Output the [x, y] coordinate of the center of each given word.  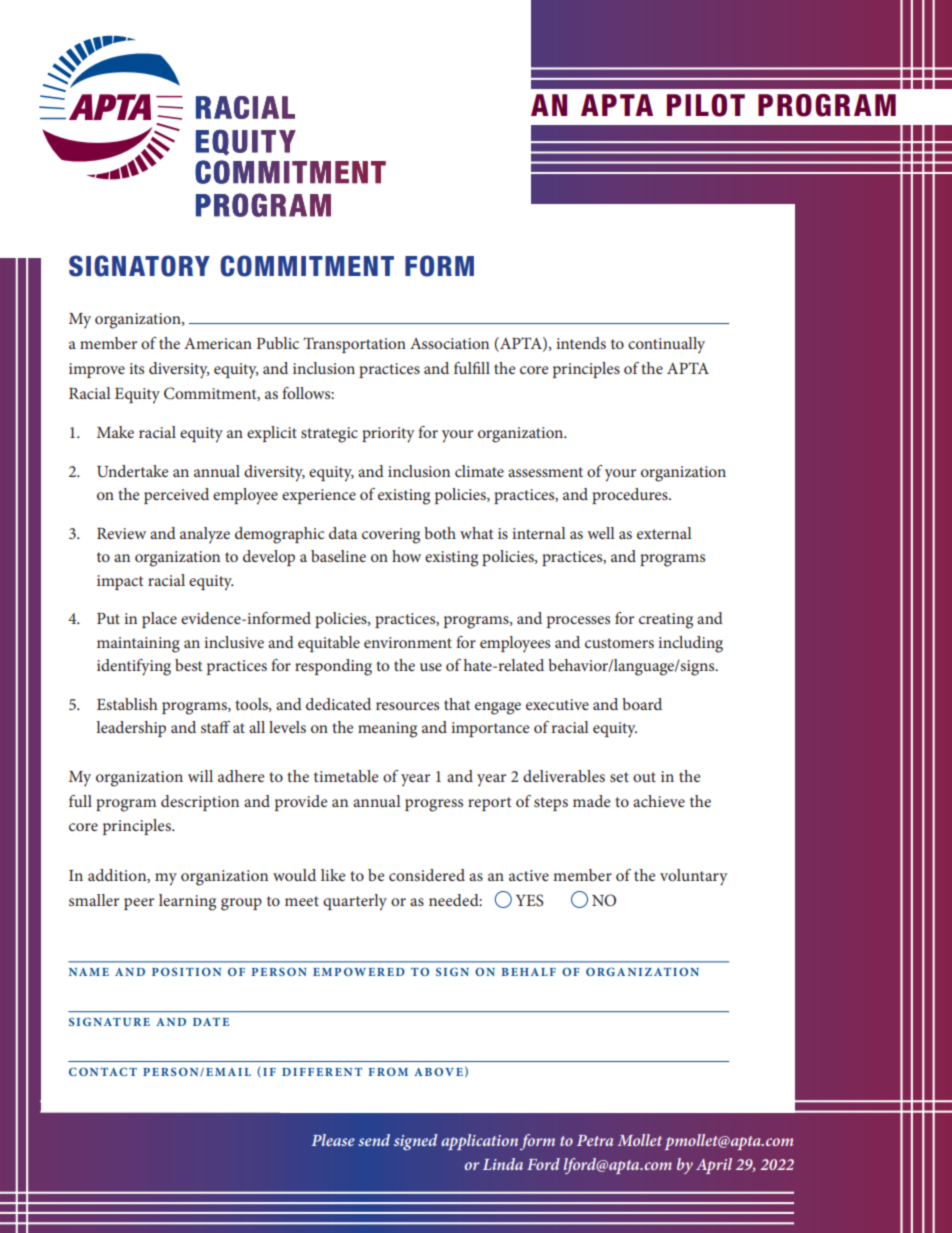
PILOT [706, 105]
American [218, 343]
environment [408, 642]
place [159, 620]
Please [333, 1140]
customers [619, 643]
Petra [595, 1140]
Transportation [354, 345]
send [374, 1140]
